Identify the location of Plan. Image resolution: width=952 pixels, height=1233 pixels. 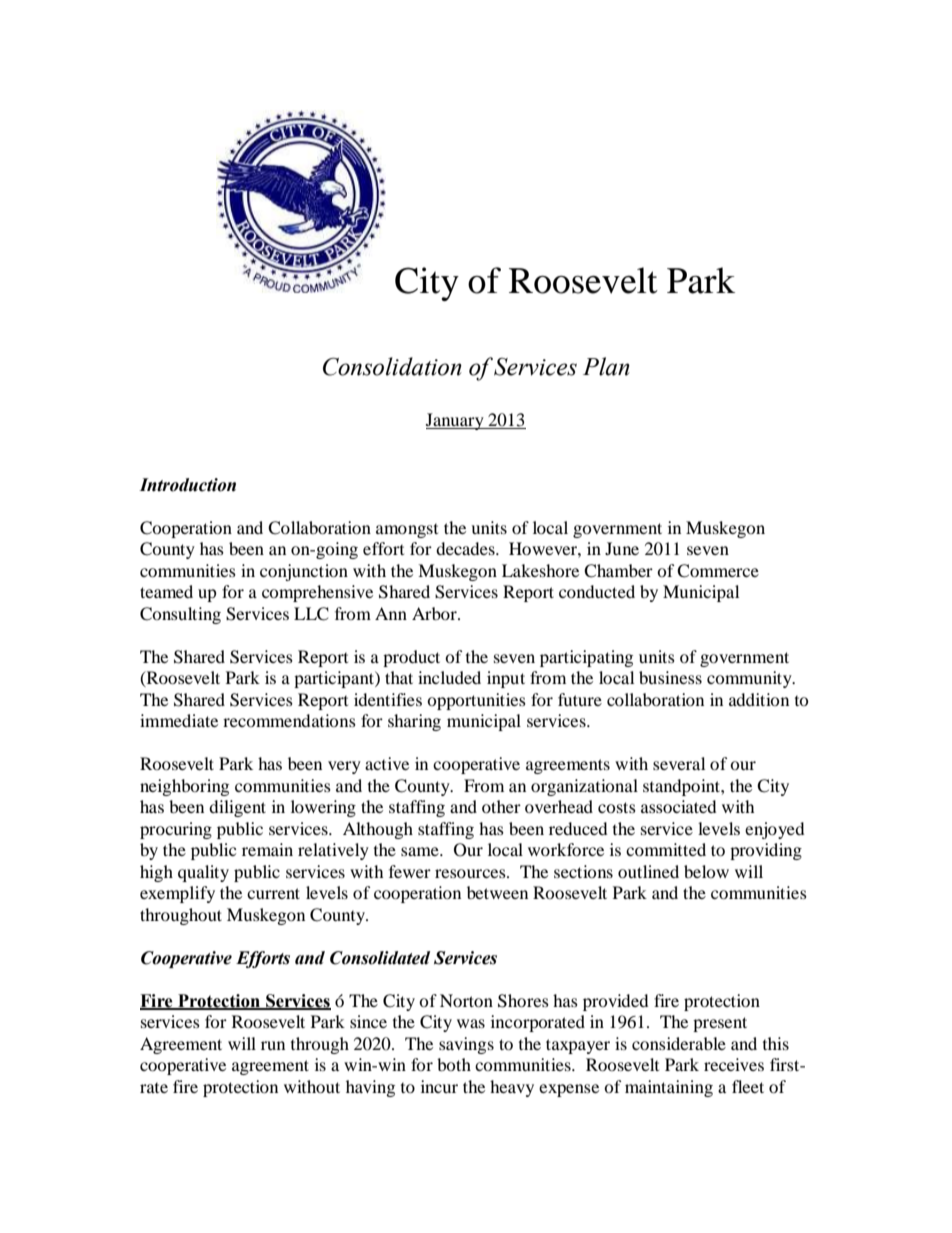
(606, 366).
